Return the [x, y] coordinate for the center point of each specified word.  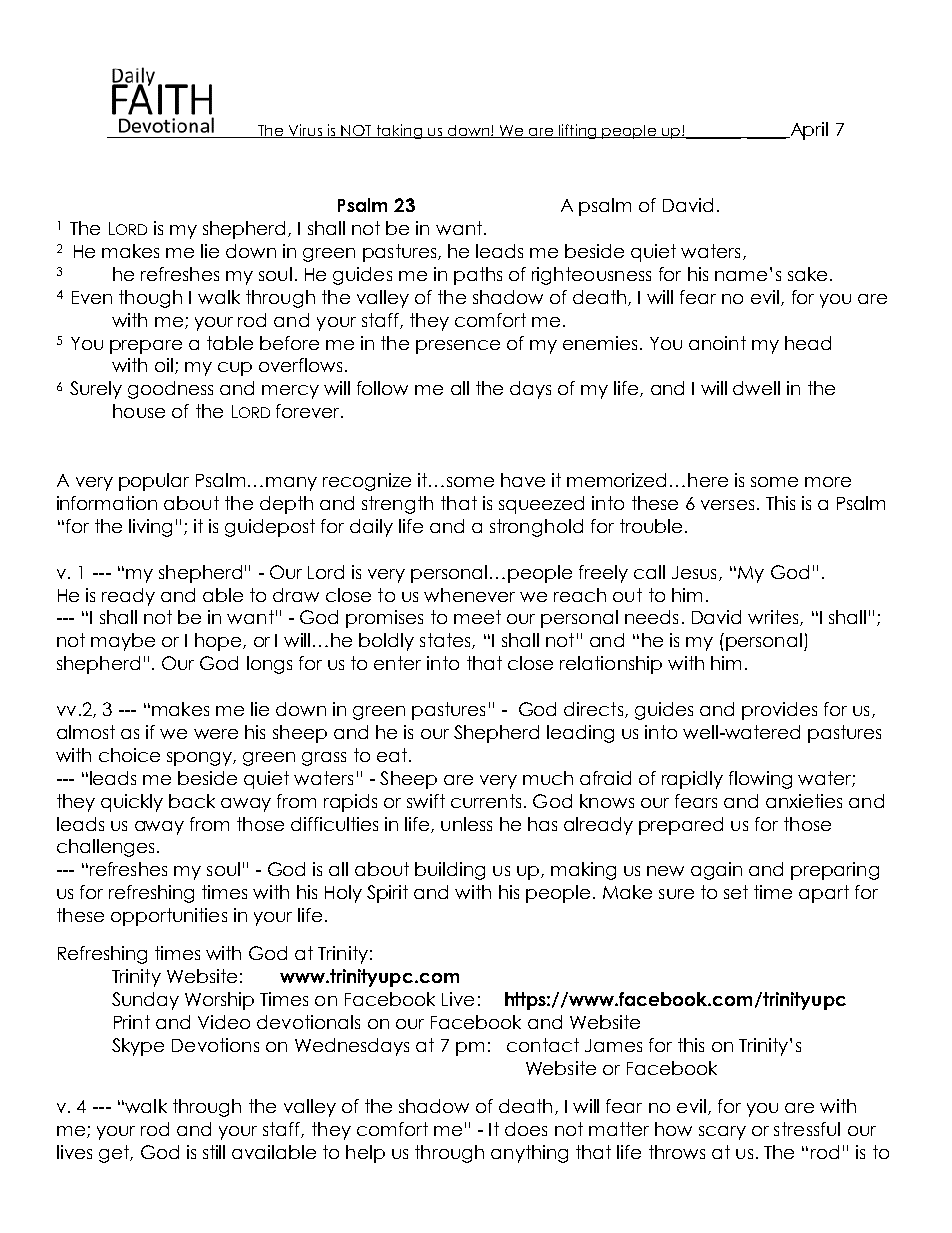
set [736, 892]
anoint [717, 343]
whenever [469, 595]
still [214, 1152]
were [216, 734]
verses [727, 505]
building [450, 871]
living [150, 528]
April [808, 131]
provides [779, 711]
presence [458, 347]
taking [399, 131]
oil [164, 365]
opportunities [169, 917]
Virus [305, 131]
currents [486, 801]
